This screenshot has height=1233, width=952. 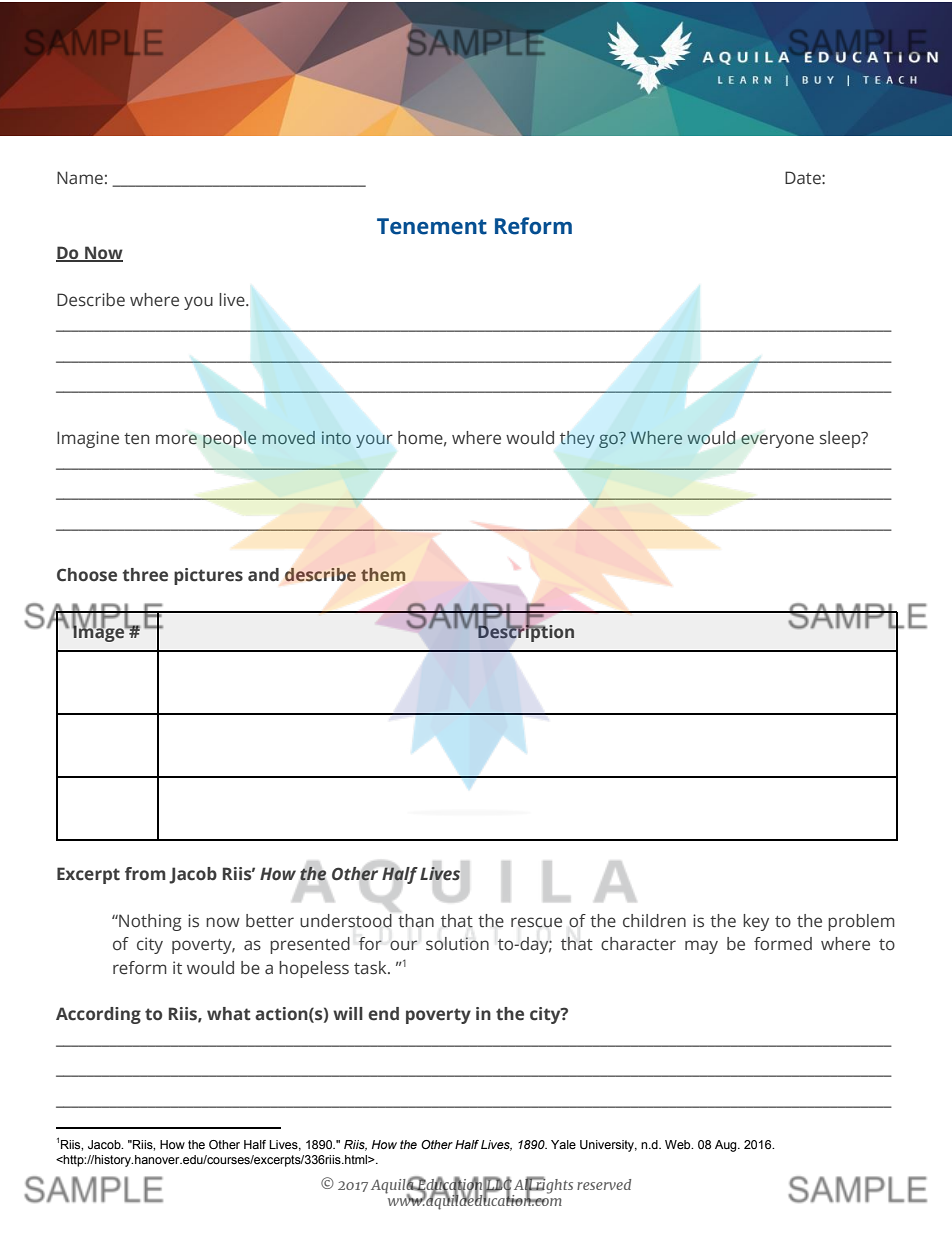 I want to click on Name, so click(x=80, y=178).
